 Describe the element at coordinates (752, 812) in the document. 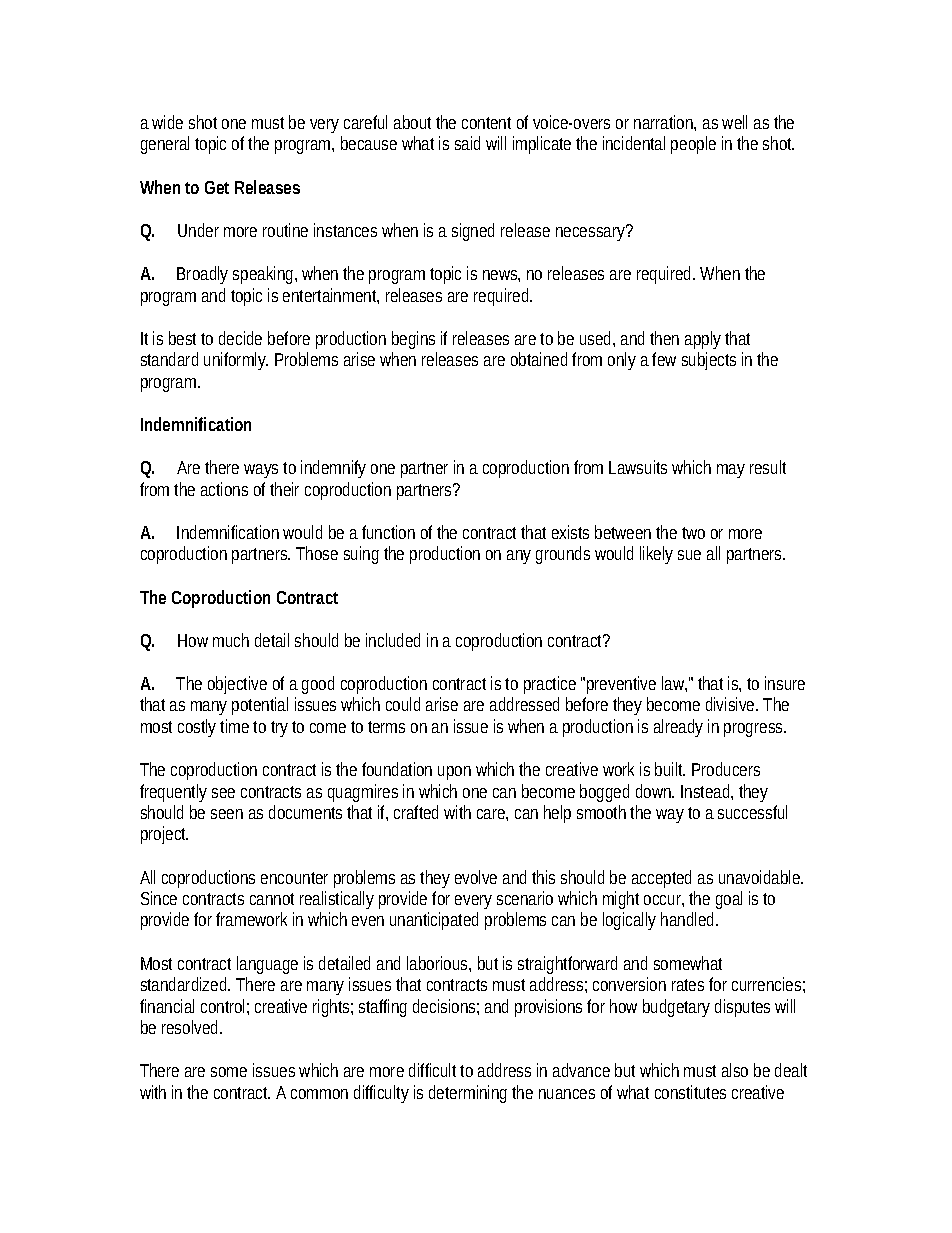

I see `successful` at that location.
